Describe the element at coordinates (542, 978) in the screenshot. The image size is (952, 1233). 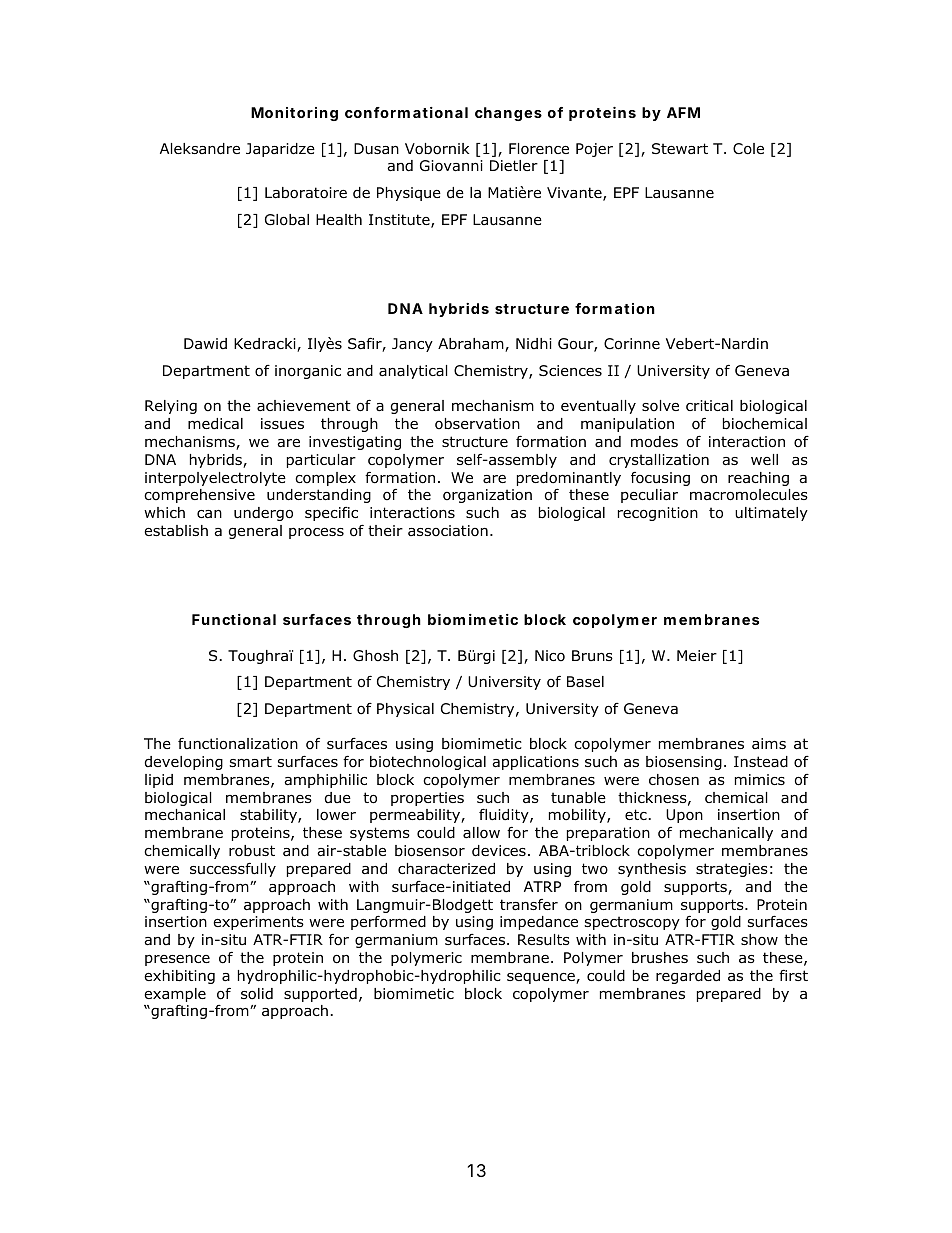
I see `sequence` at that location.
